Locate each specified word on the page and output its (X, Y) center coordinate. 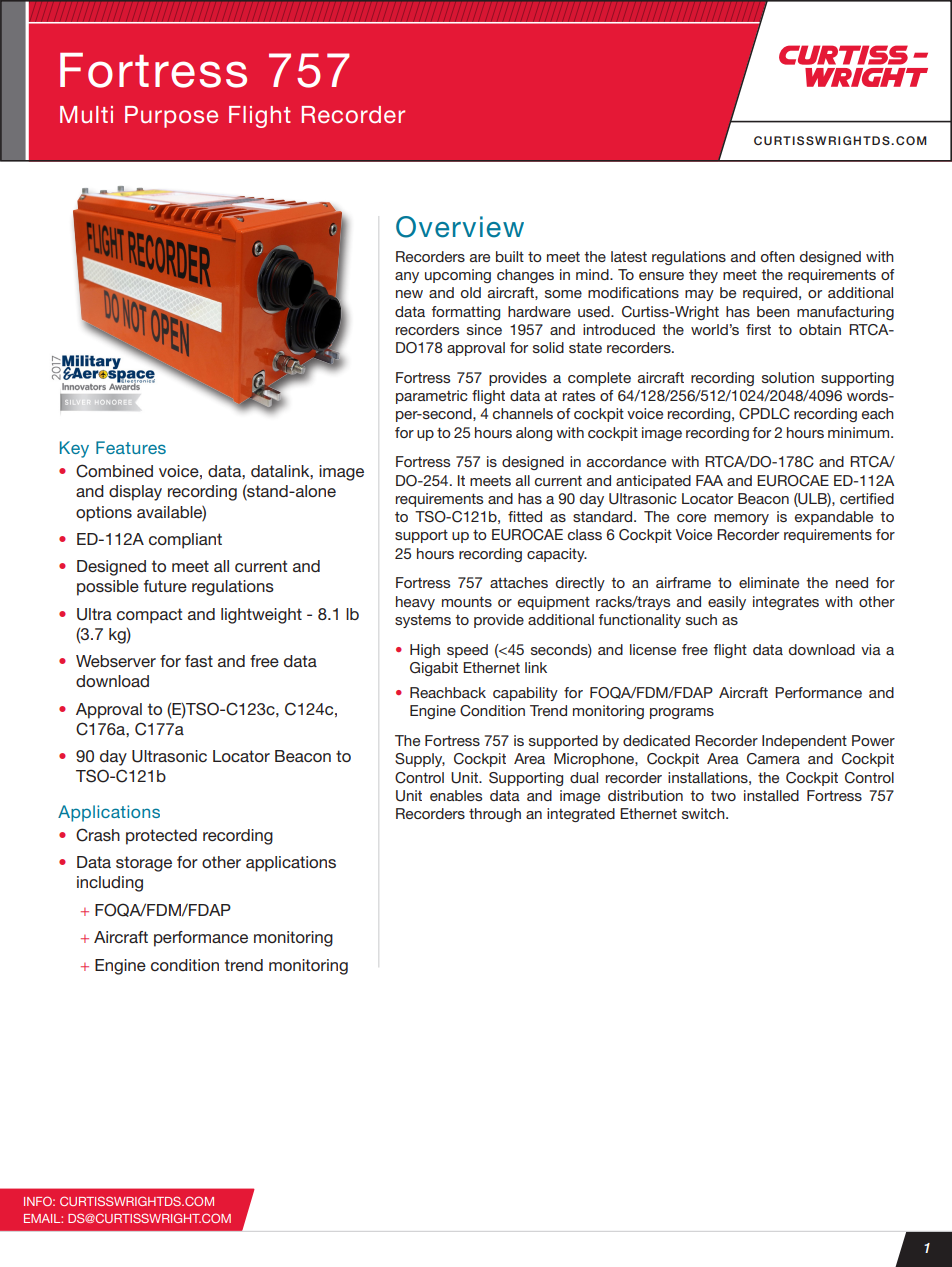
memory (741, 519)
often (778, 256)
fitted (525, 516)
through (495, 815)
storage (144, 864)
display (135, 493)
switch (704, 813)
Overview (460, 227)
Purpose (171, 117)
